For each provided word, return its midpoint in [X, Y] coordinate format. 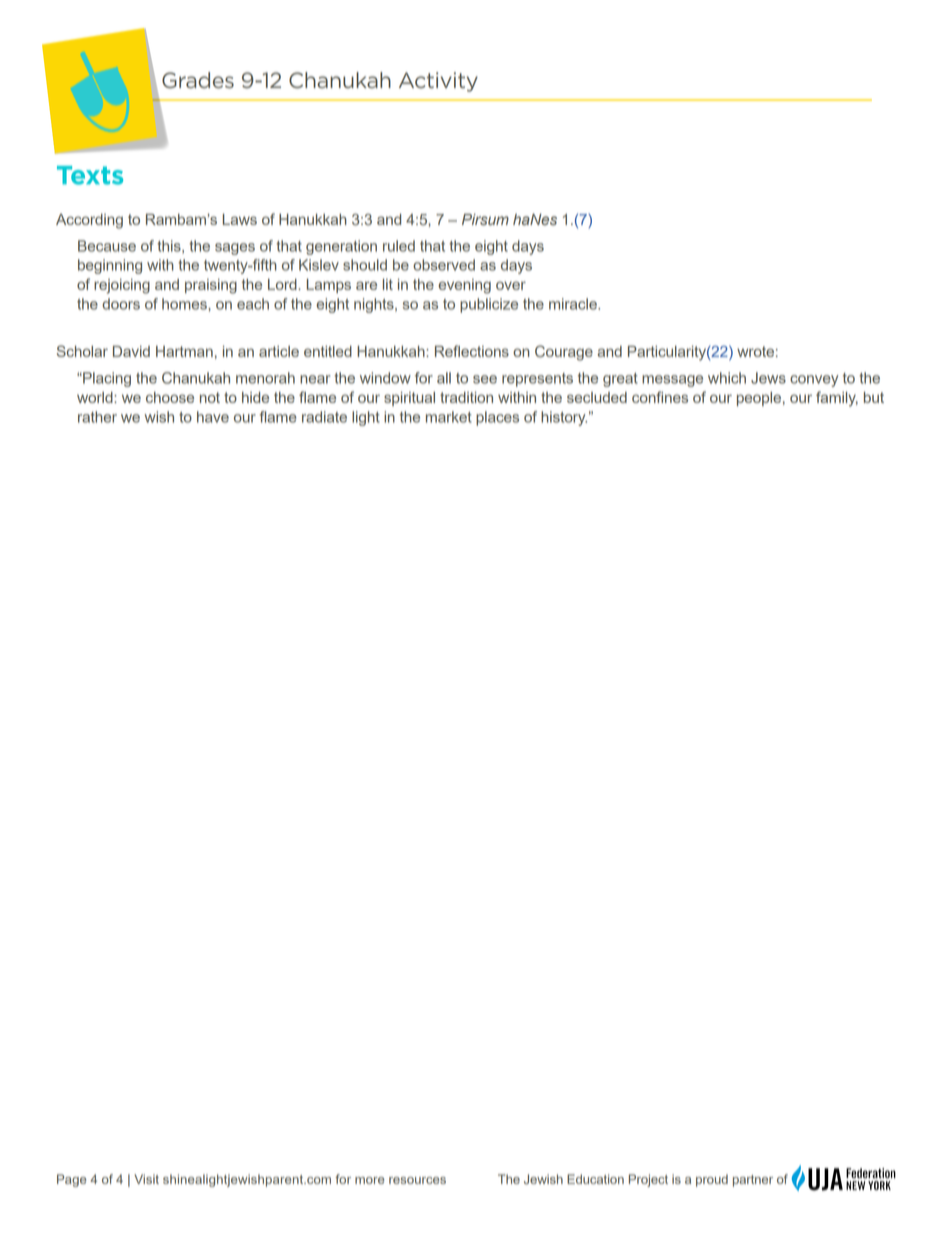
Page [72, 1180]
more [370, 1180]
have [213, 417]
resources [417, 1180]
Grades [198, 80]
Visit [146, 1179]
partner [753, 1181]
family [837, 399]
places [497, 418]
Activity [438, 82]
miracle [574, 304]
